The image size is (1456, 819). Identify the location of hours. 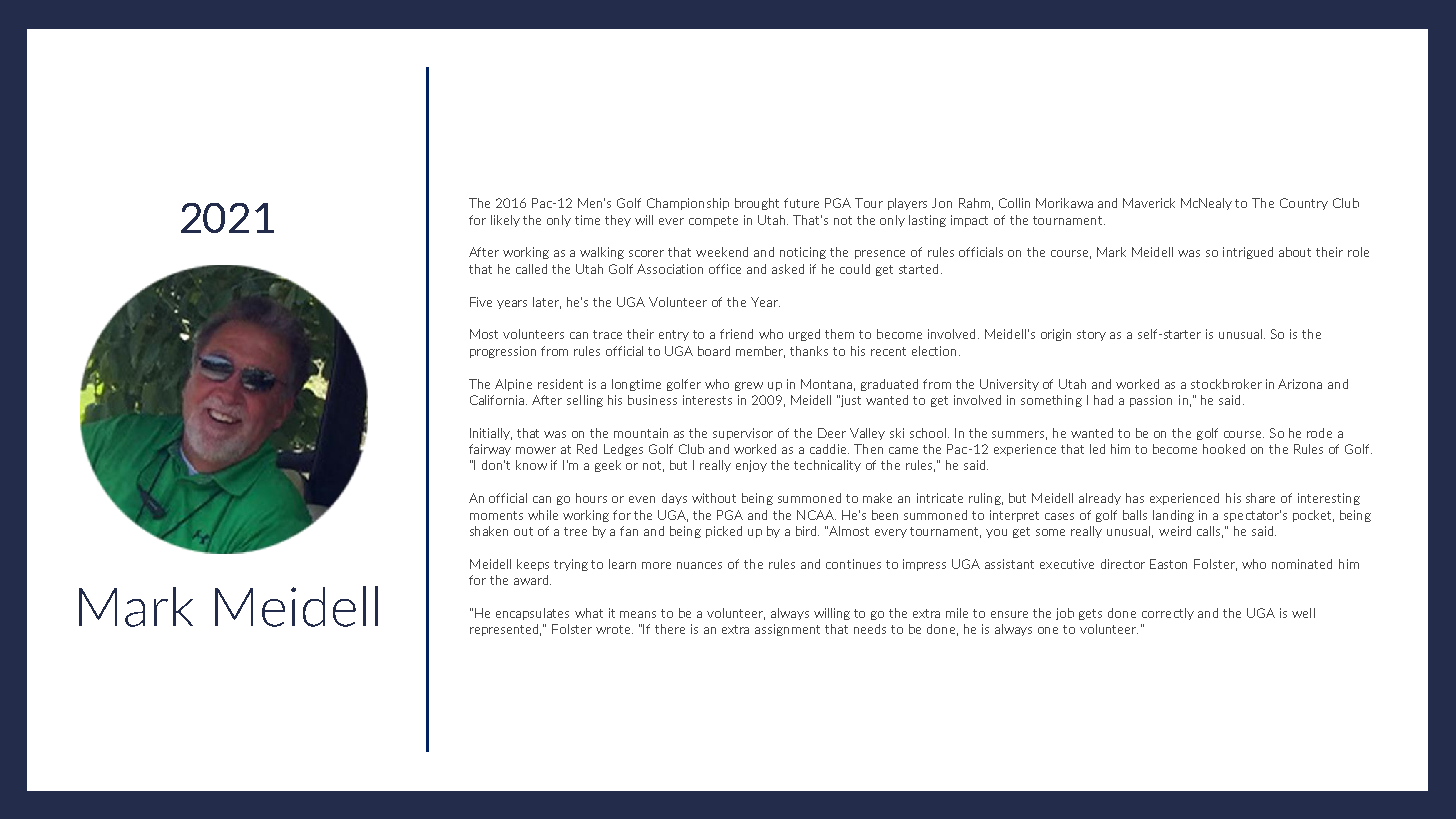
(591, 498).
